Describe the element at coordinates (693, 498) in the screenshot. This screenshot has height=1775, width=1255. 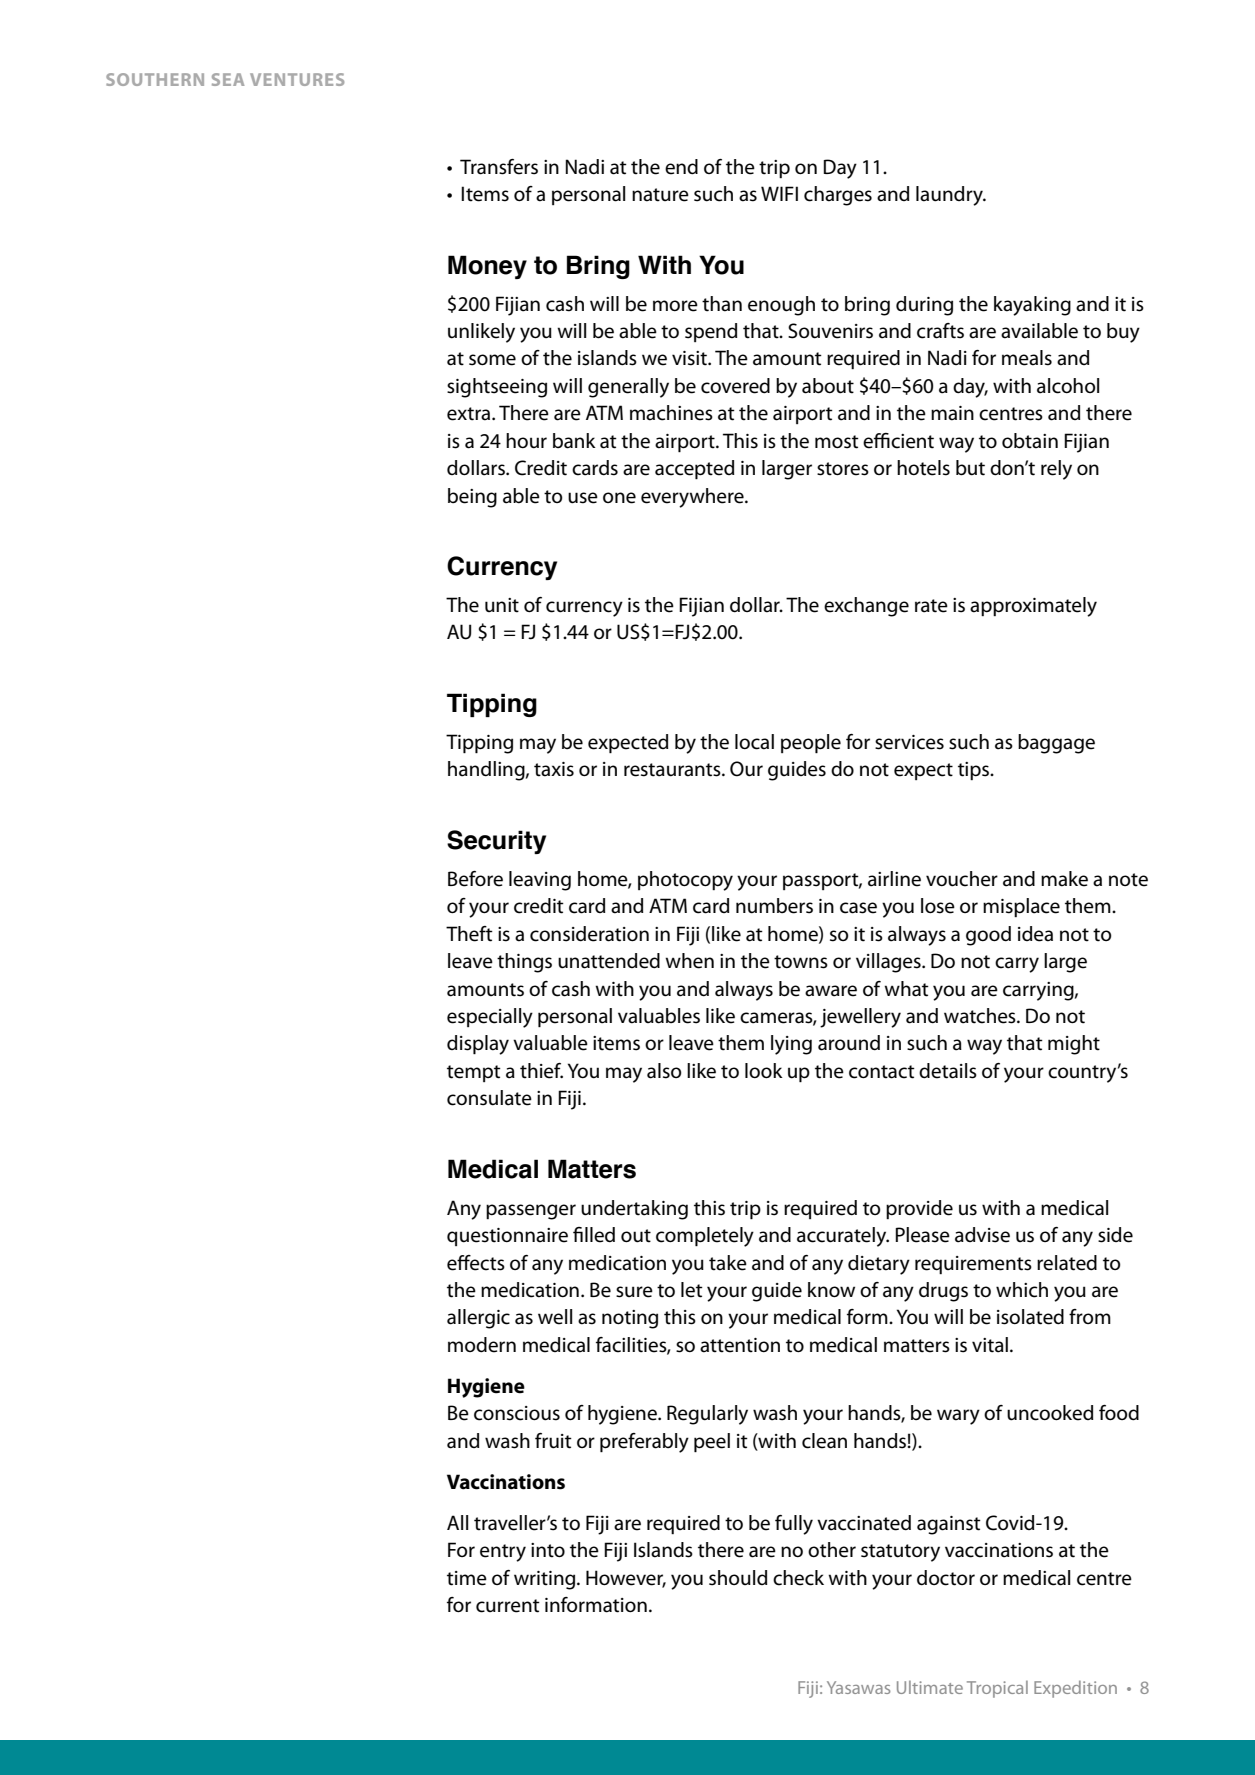
I see `everywhere` at that location.
